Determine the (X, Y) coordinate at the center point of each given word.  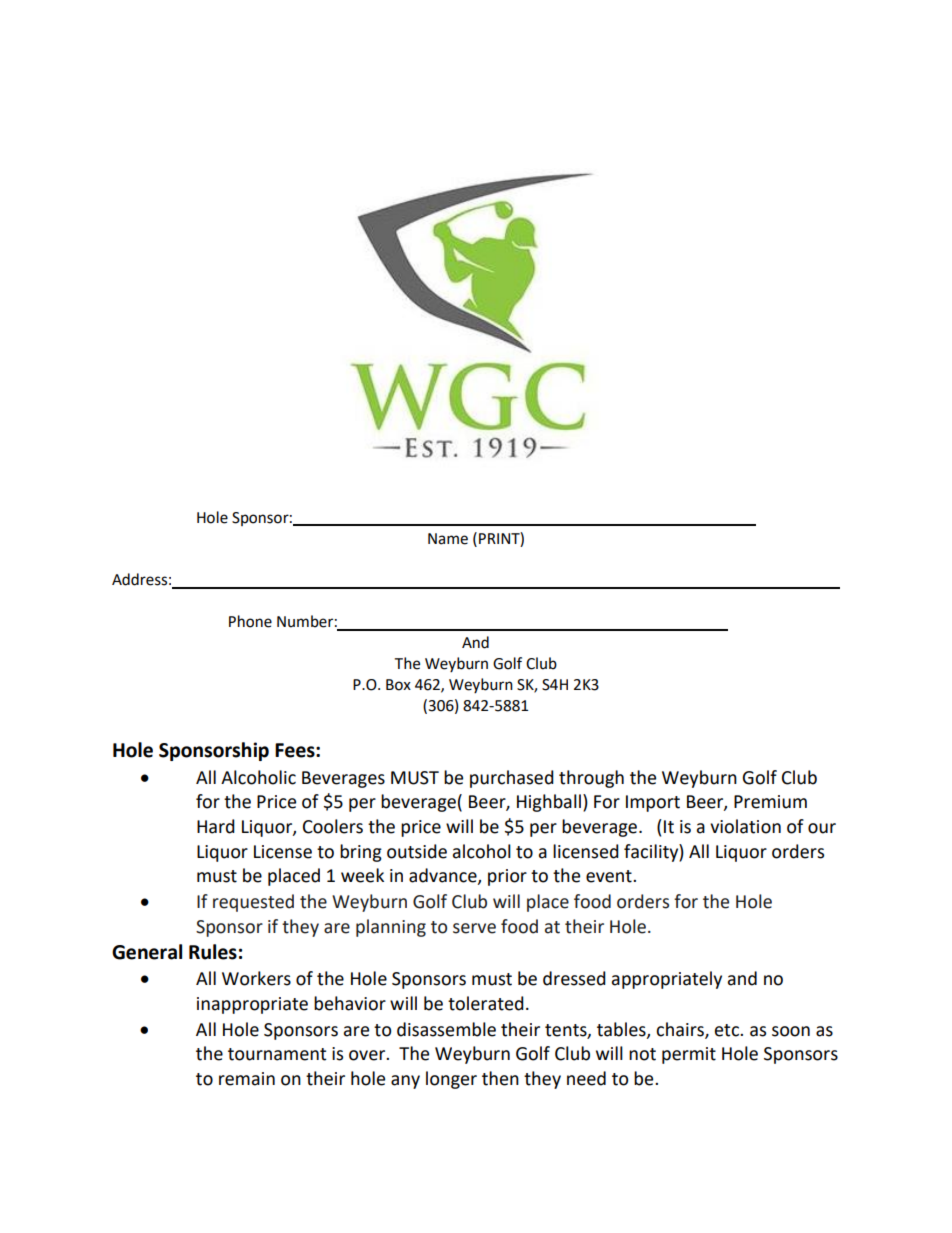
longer (451, 1080)
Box (398, 685)
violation (745, 826)
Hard (216, 826)
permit (689, 1055)
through (591, 779)
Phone (250, 621)
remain (247, 1079)
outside (417, 851)
